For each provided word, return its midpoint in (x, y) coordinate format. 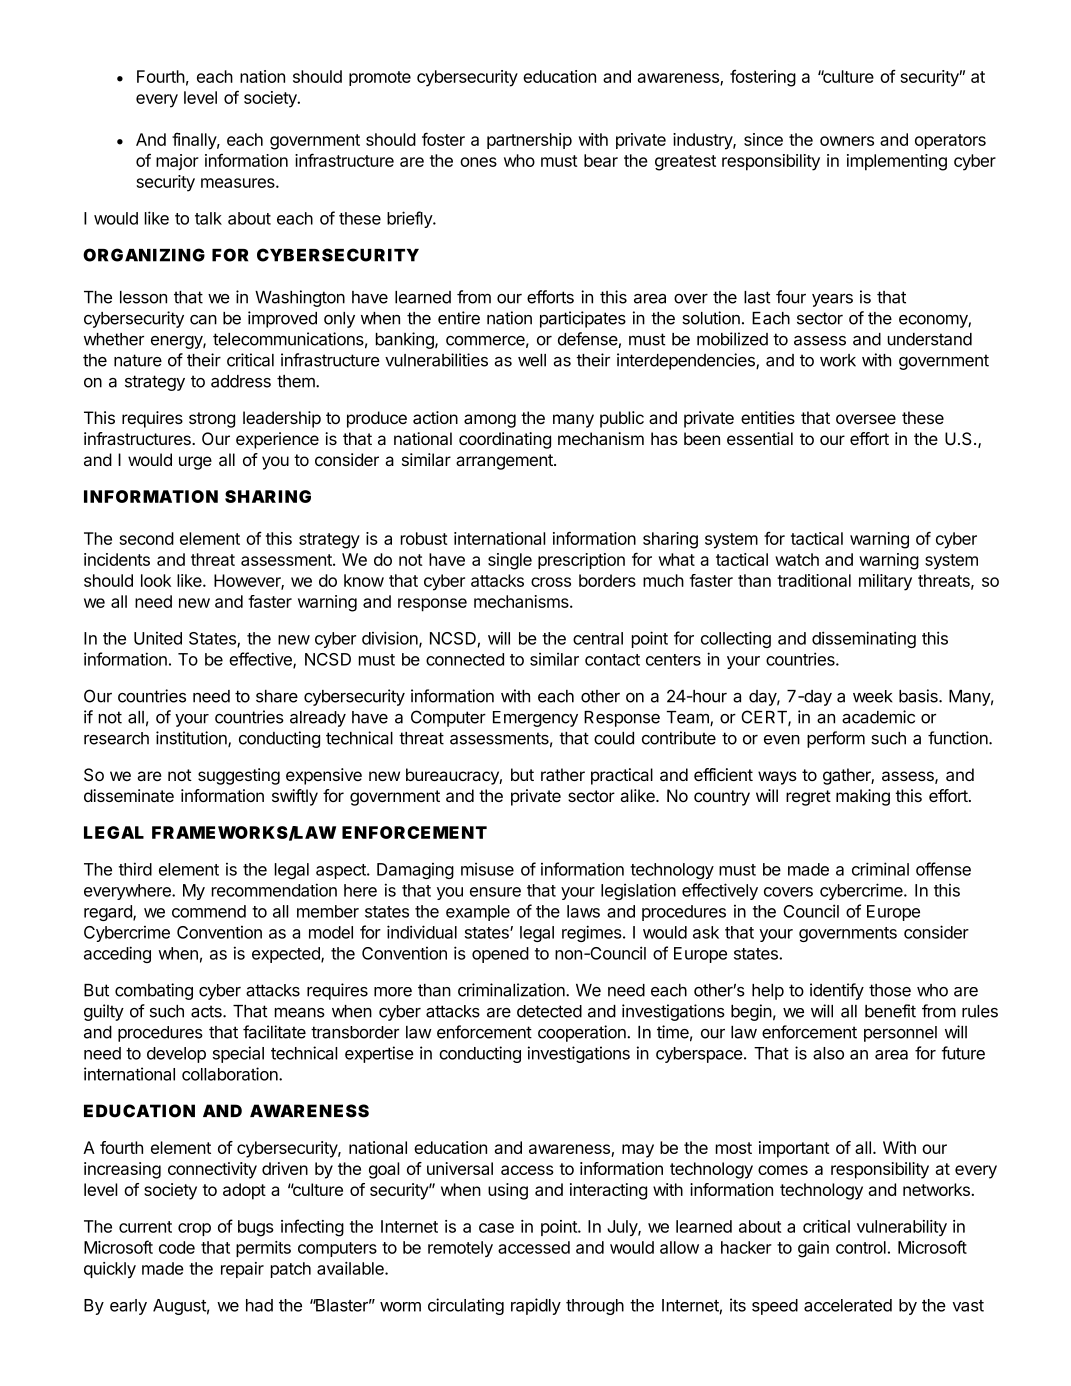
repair (242, 1270)
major (177, 162)
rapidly (536, 1306)
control (861, 1247)
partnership (529, 141)
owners (847, 141)
